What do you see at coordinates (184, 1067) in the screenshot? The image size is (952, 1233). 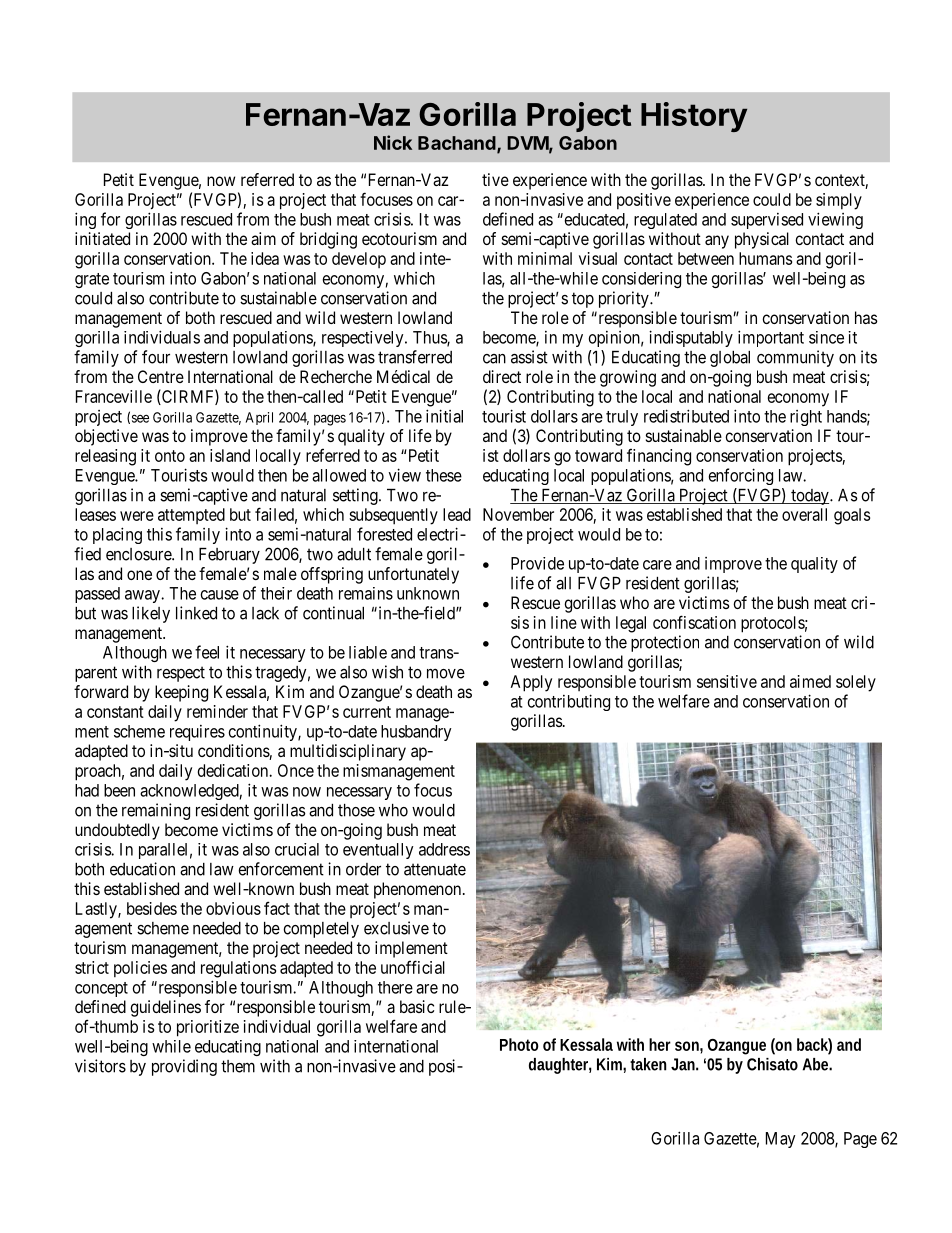 I see `providing` at bounding box center [184, 1067].
